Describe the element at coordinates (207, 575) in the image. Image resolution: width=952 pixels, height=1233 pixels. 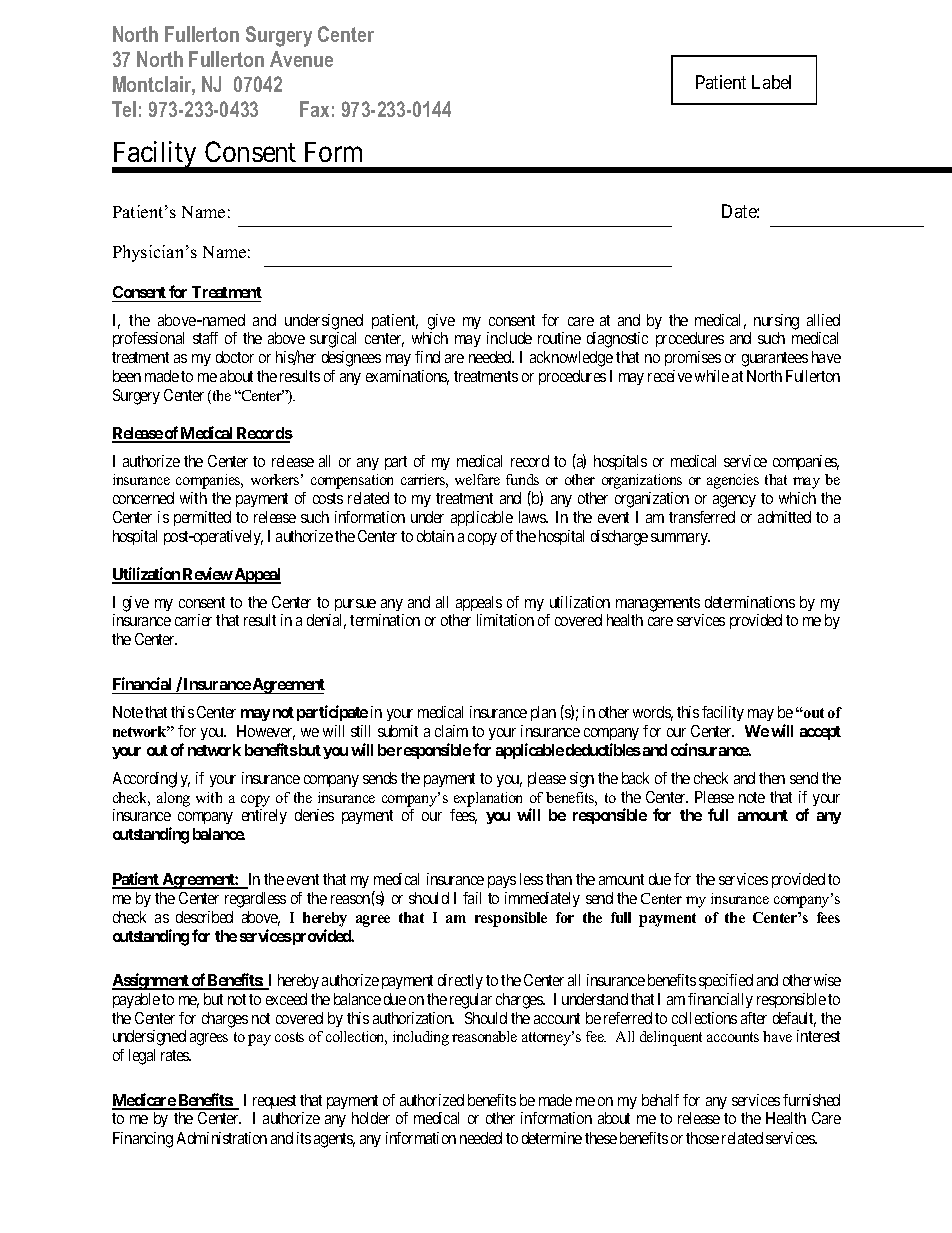
I see `Review` at that location.
